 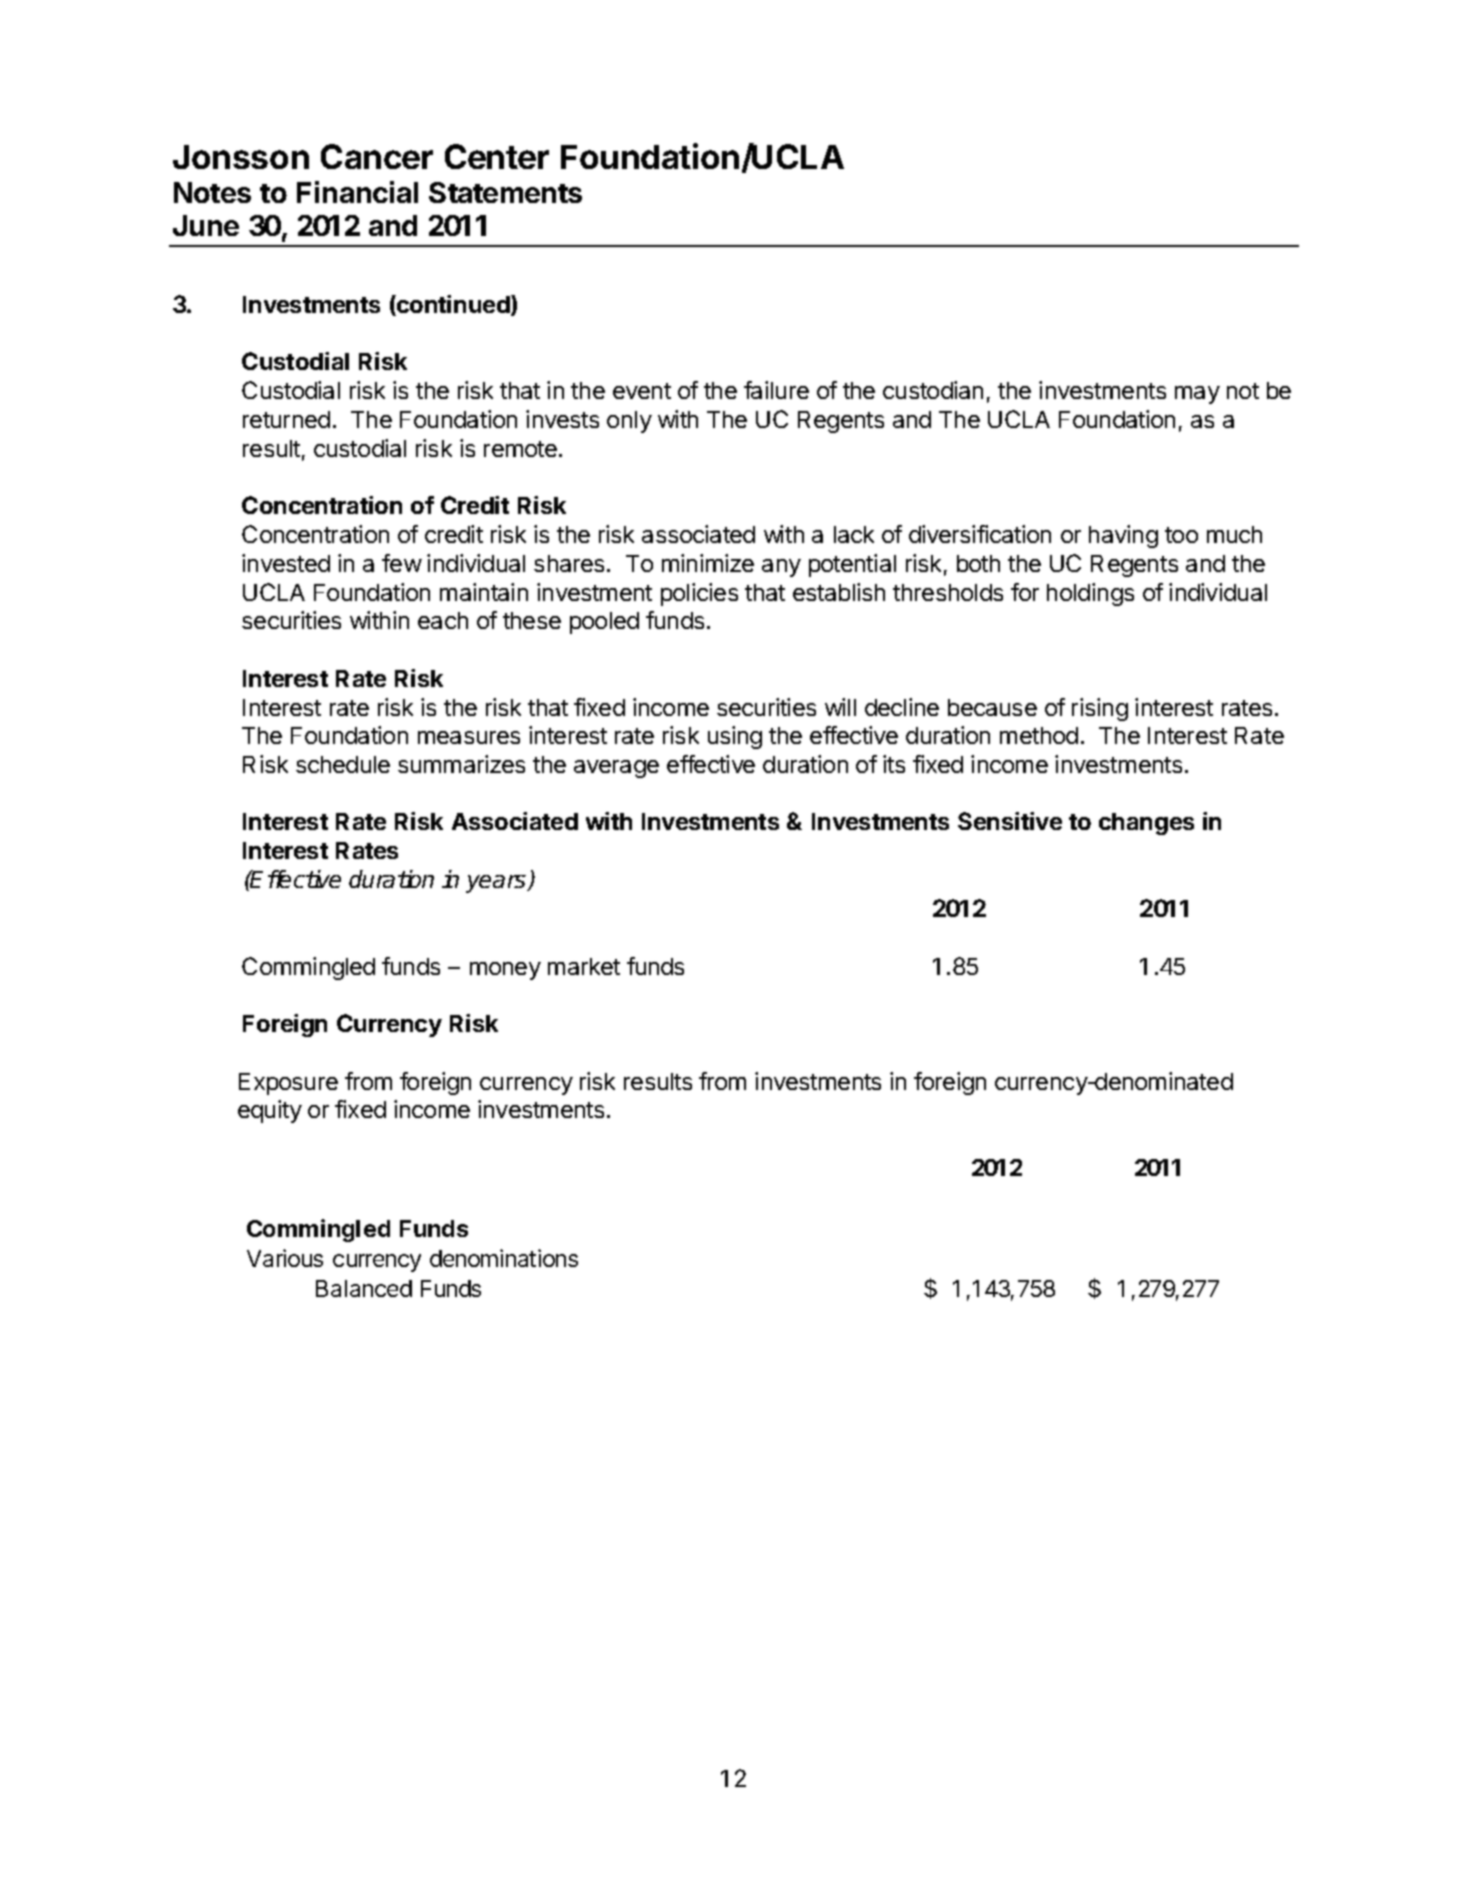 I want to click on may, so click(x=1197, y=395).
